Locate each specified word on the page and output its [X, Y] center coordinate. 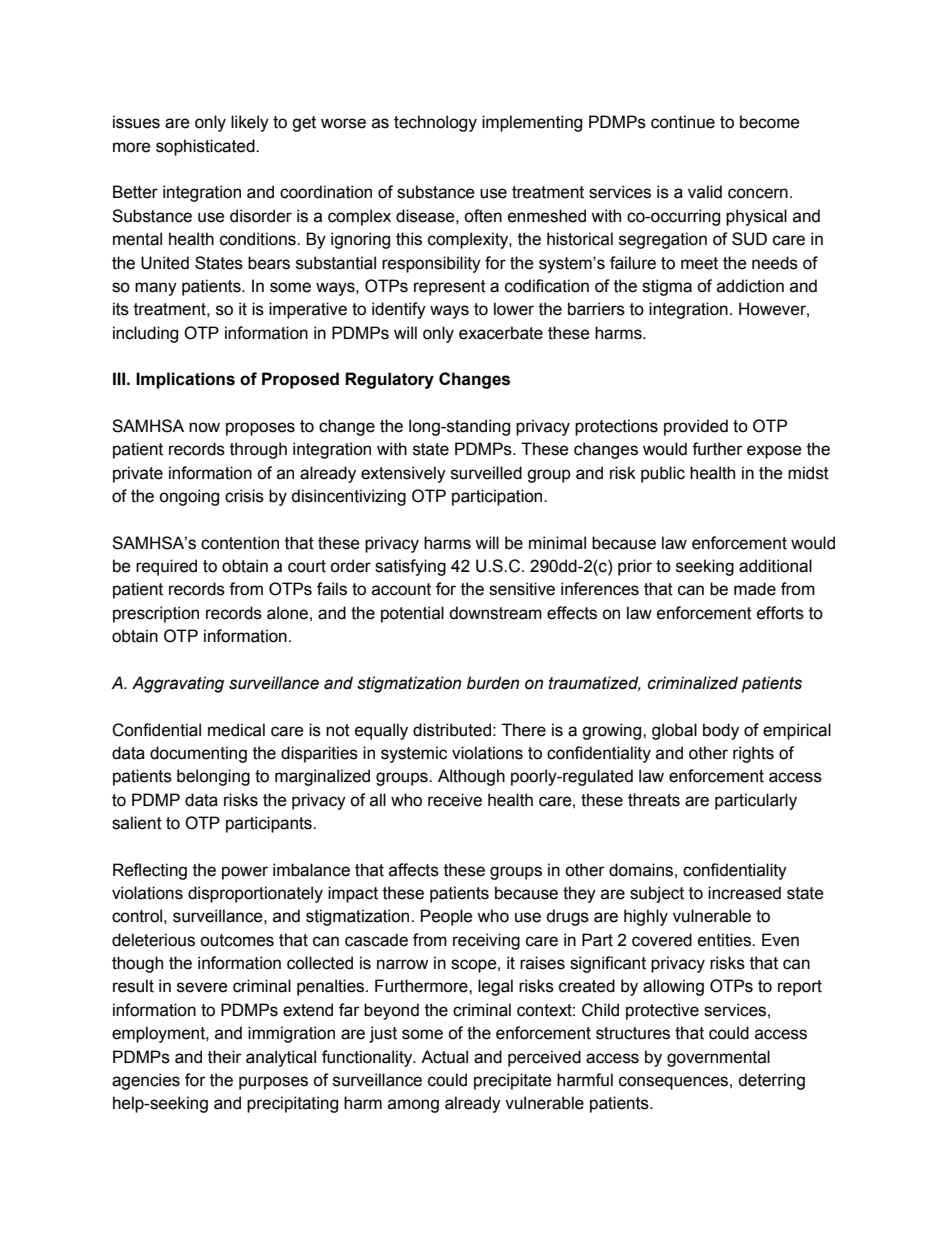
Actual [444, 1057]
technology [435, 123]
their [225, 1057]
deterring [771, 1081]
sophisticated [206, 147]
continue [683, 122]
